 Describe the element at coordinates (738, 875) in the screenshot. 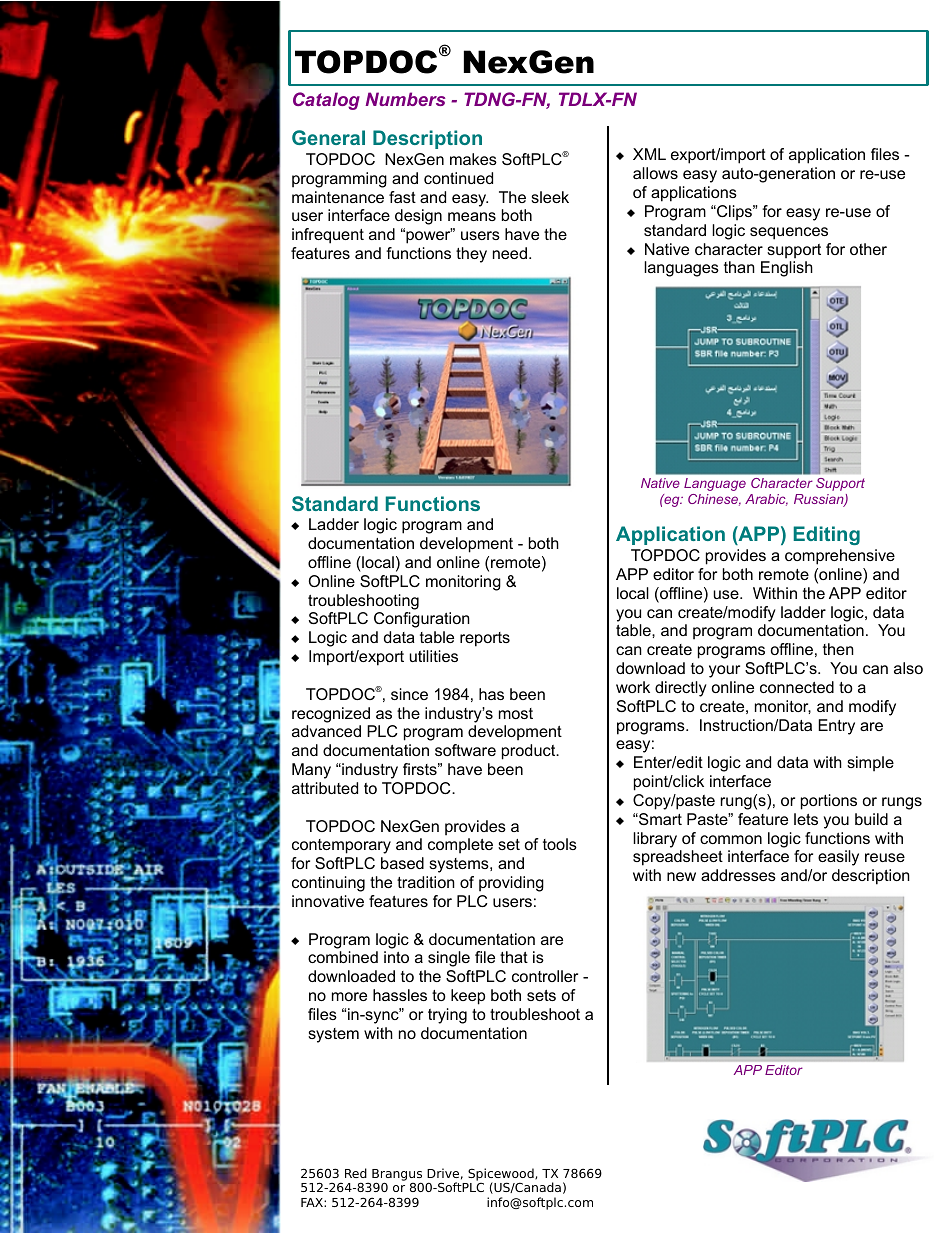

I see `addresses` at that location.
